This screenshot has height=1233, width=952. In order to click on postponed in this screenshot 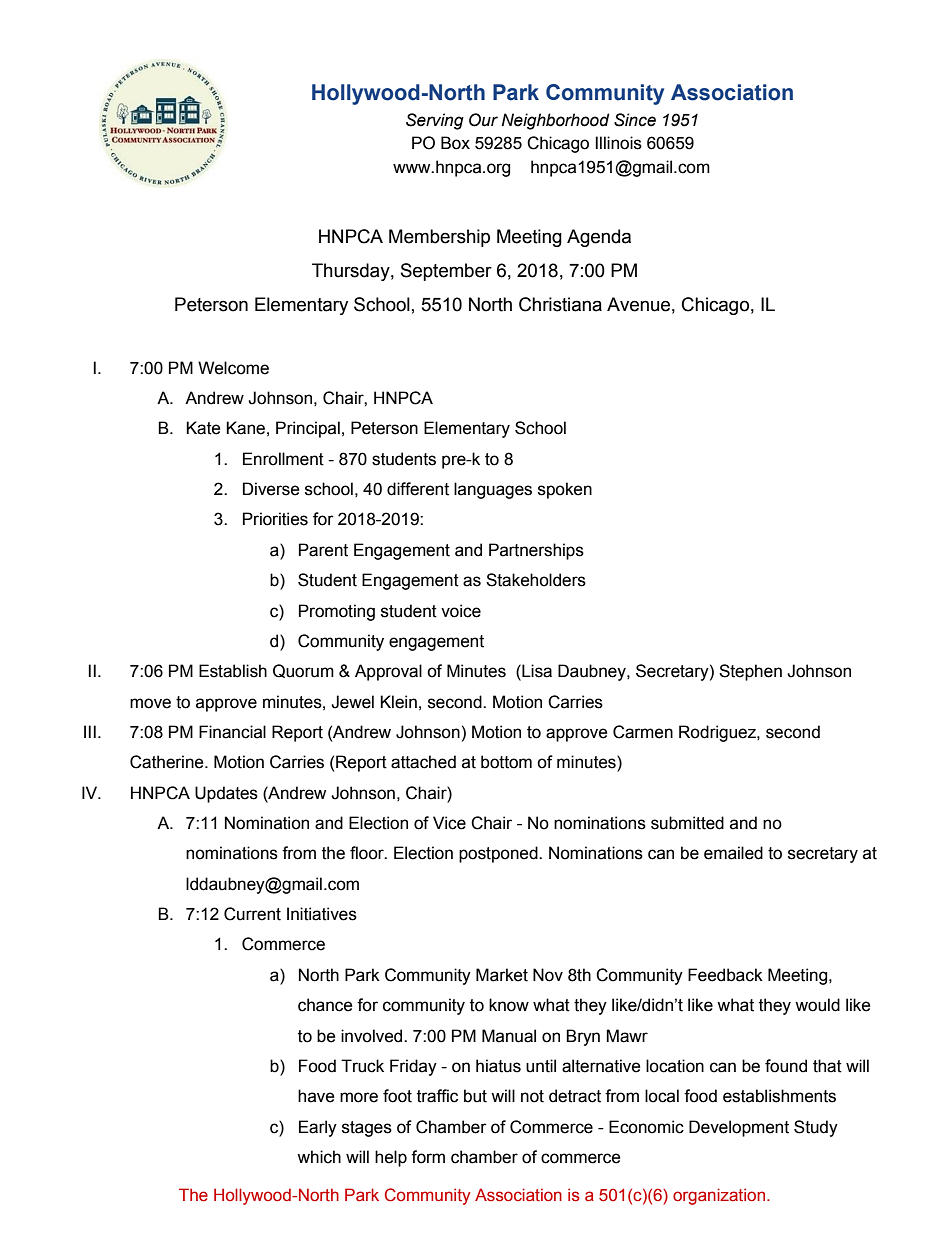, I will do `click(499, 854)`.
